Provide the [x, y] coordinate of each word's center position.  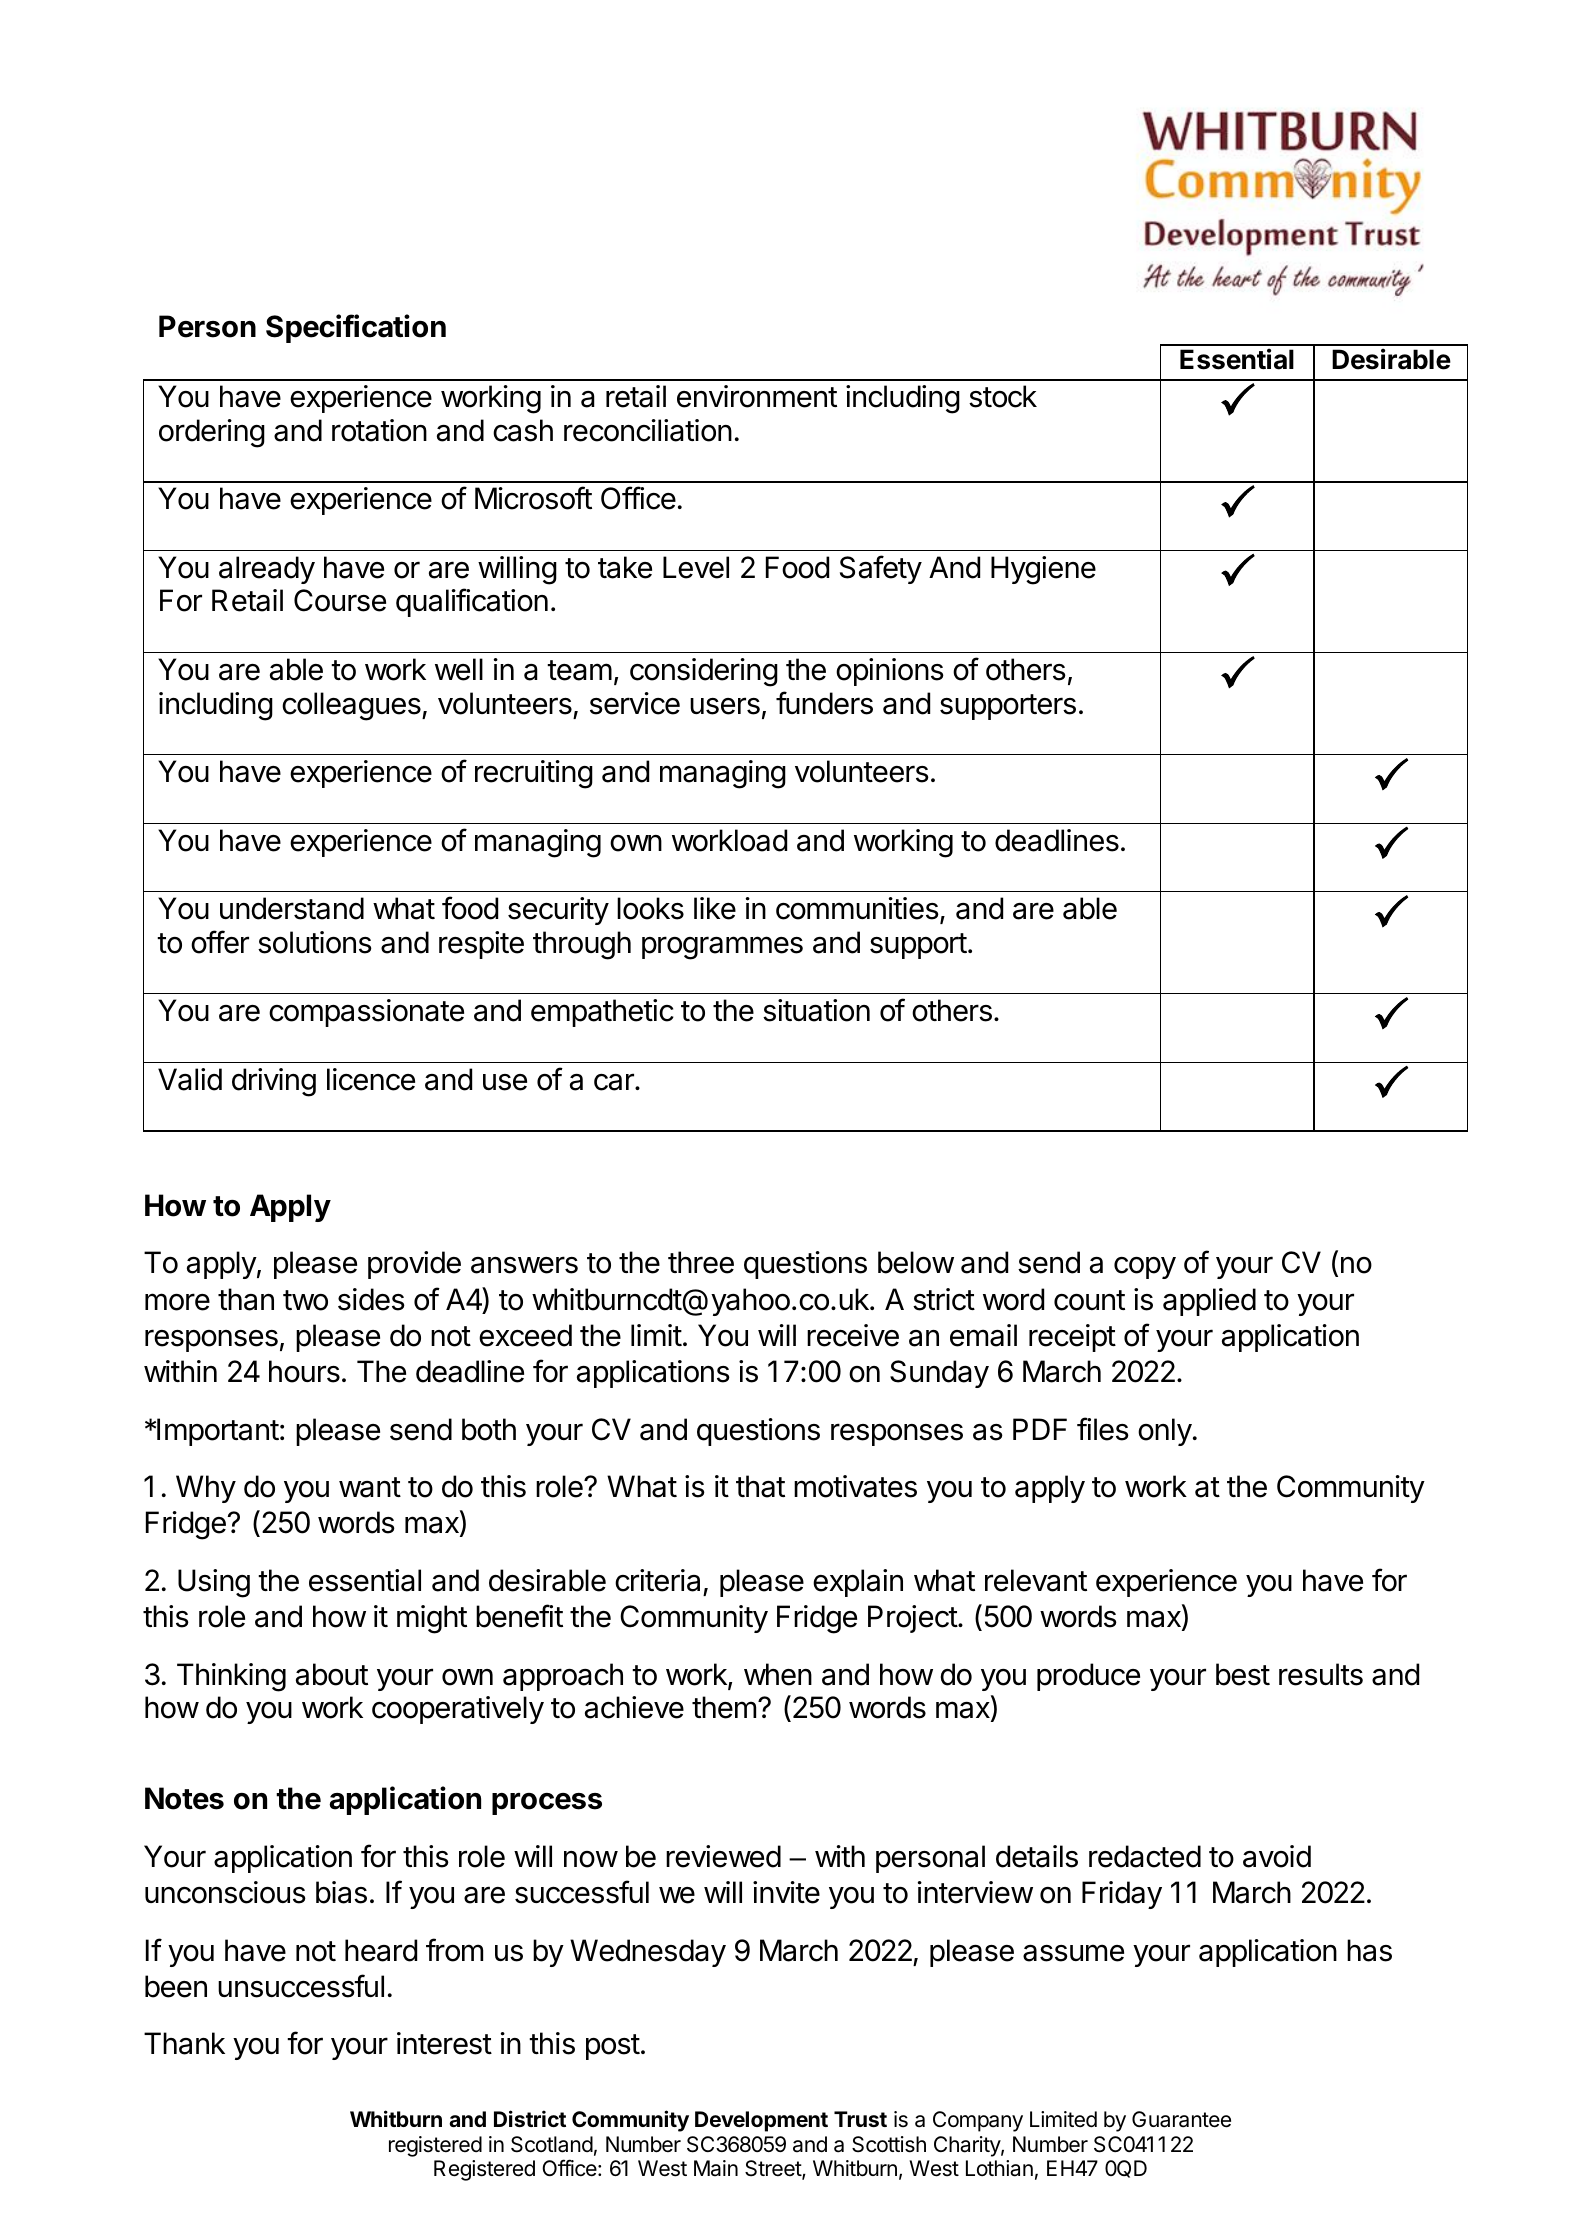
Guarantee [1181, 2119]
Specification [356, 328]
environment [757, 396]
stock [1003, 396]
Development [761, 2121]
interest [444, 2043]
